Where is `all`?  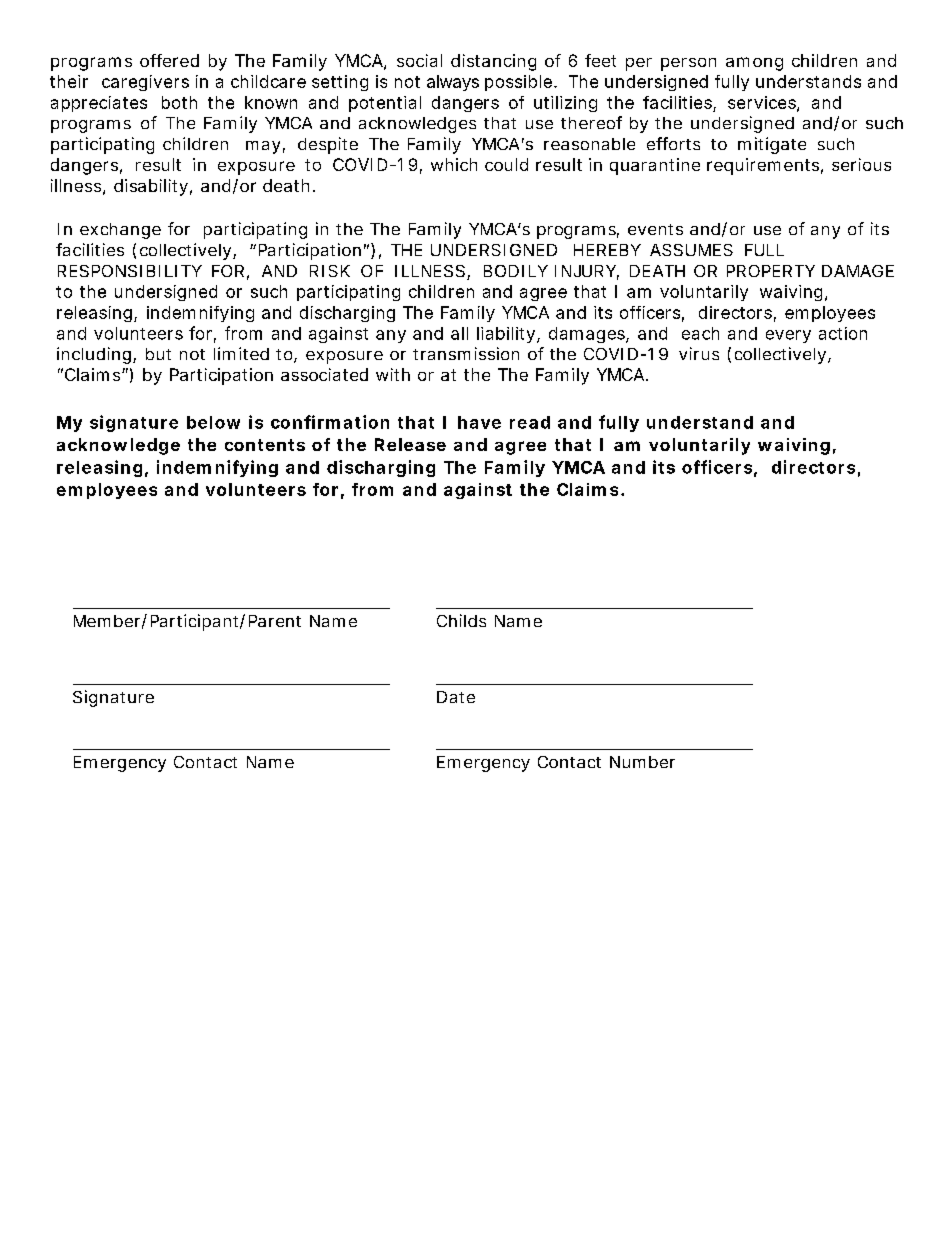 all is located at coordinates (459, 333).
